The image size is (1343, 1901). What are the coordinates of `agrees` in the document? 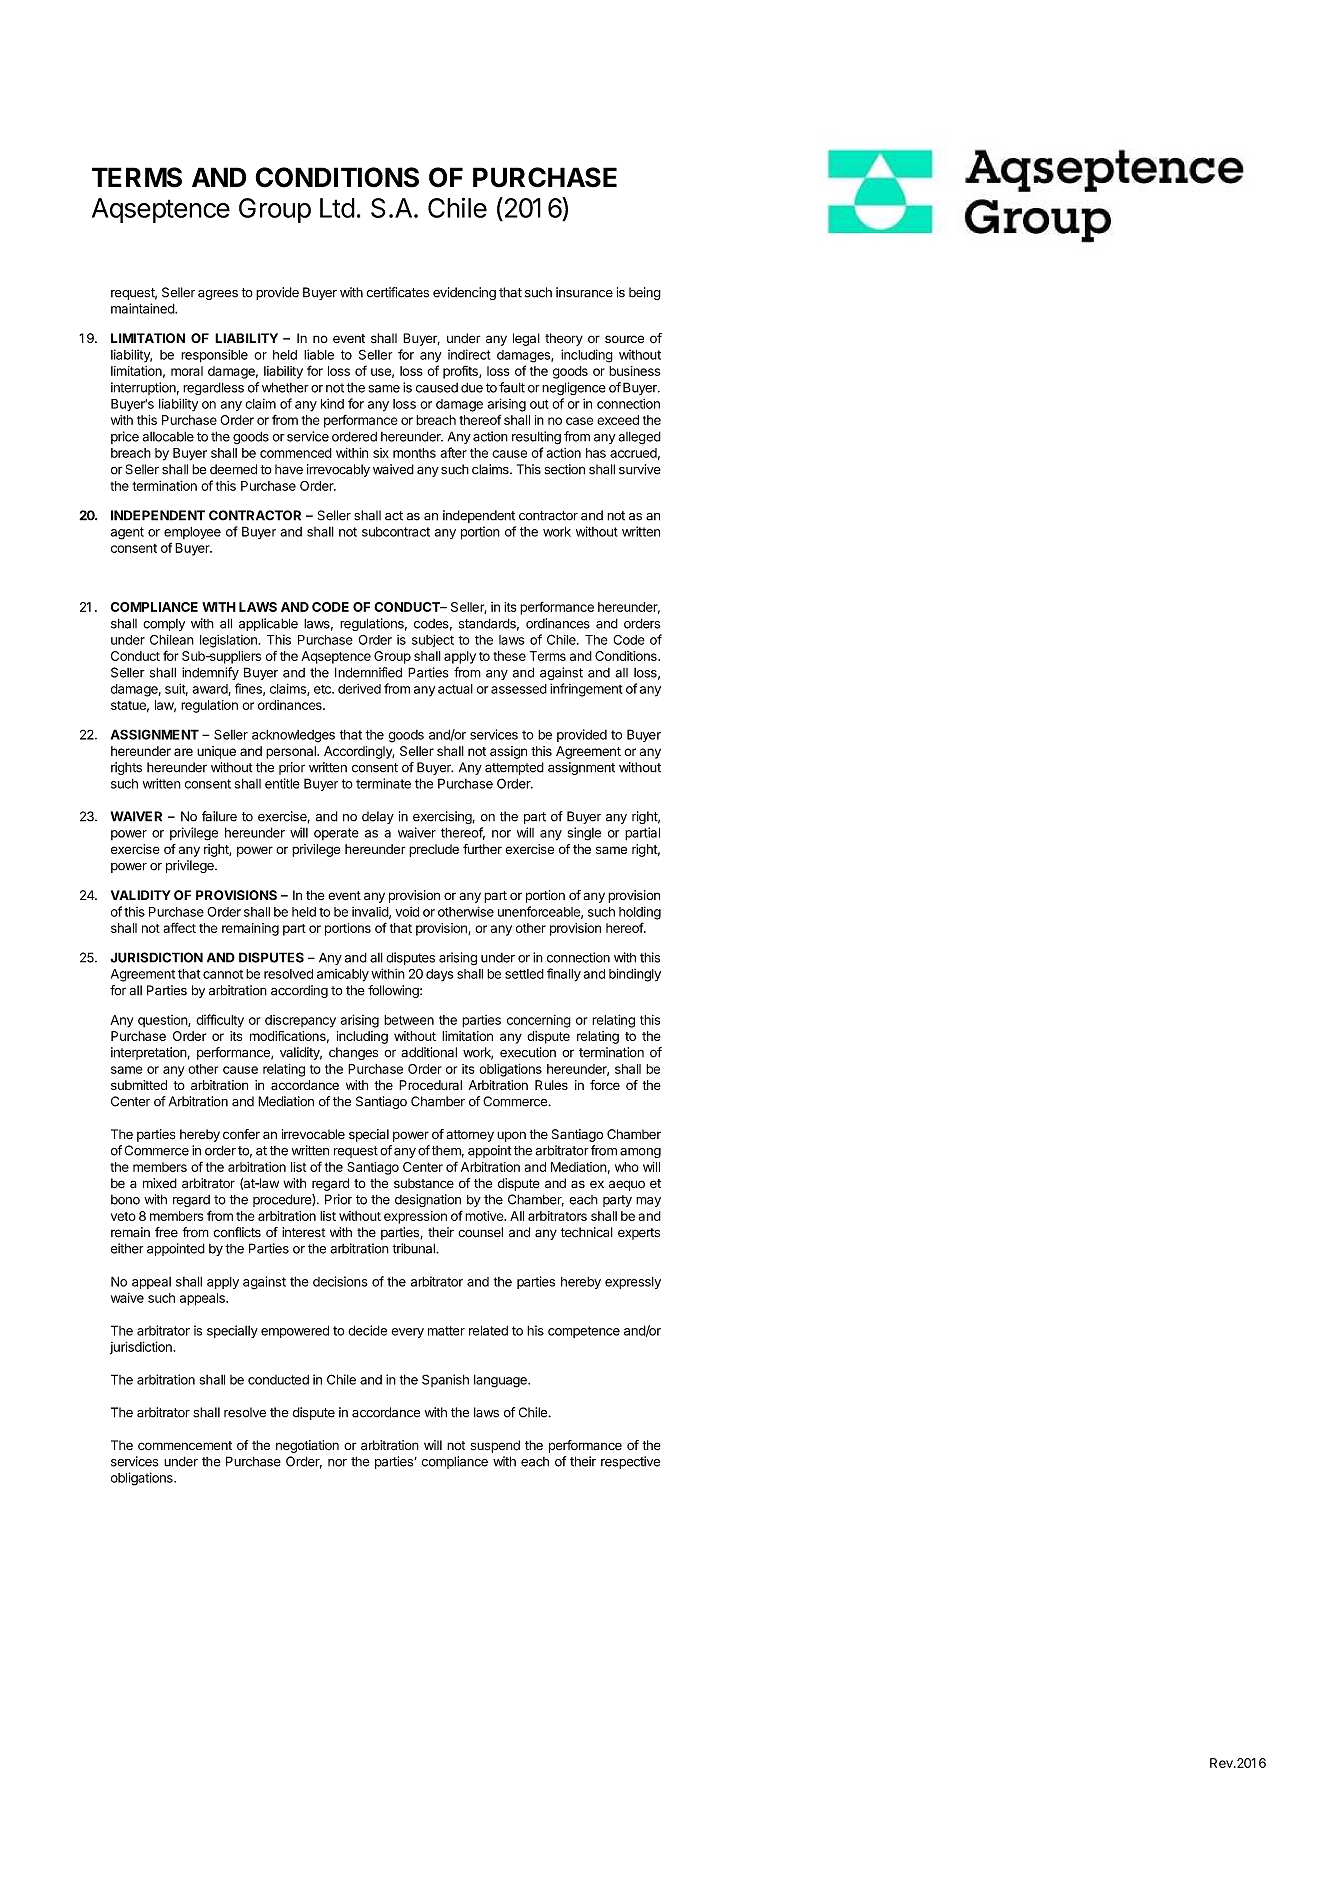 It's located at (218, 295).
